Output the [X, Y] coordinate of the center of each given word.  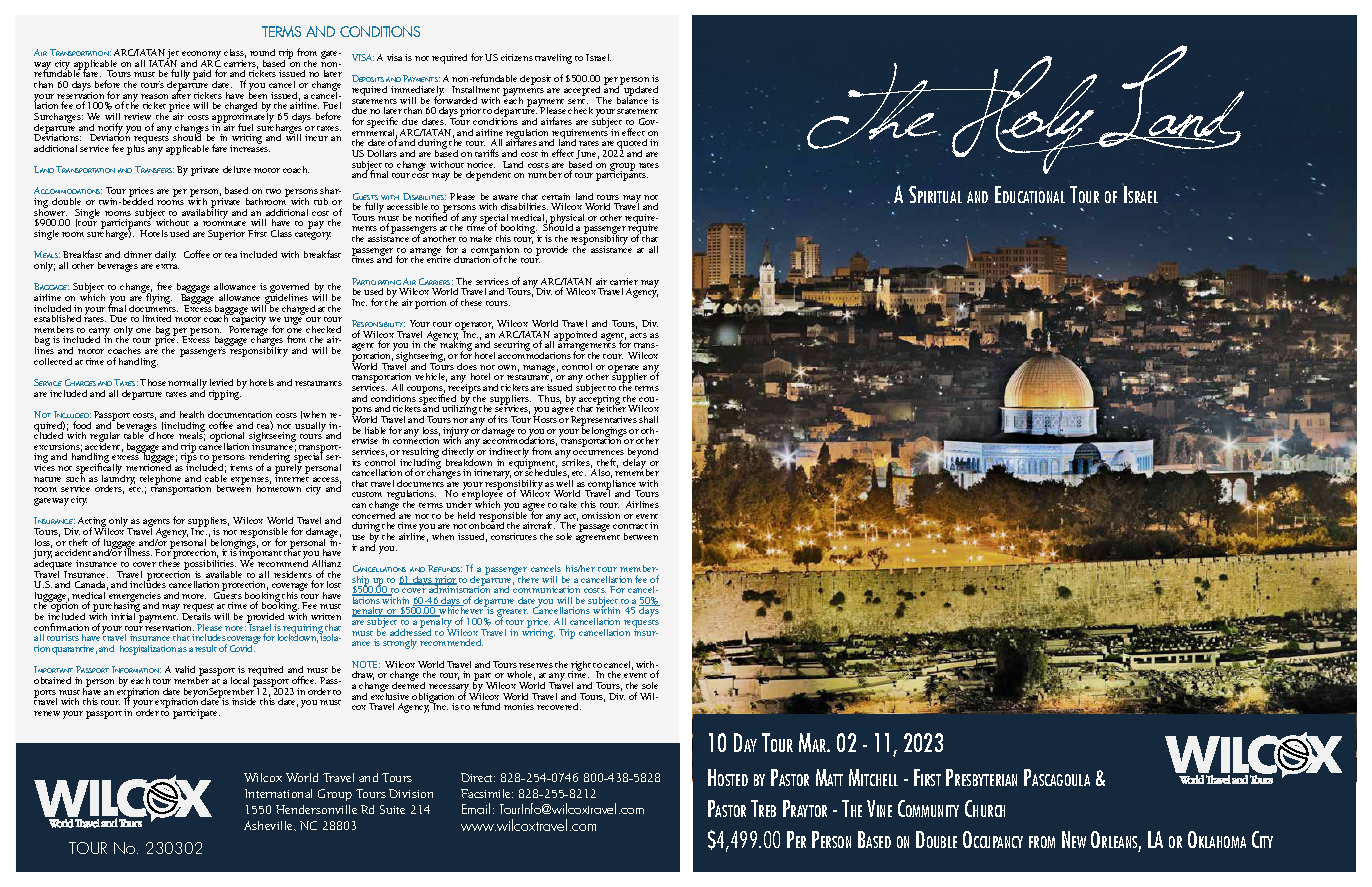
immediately [417, 92]
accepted [584, 92]
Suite [392, 809]
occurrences [598, 452]
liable [375, 430]
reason [154, 96]
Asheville [269, 825]
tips [189, 458]
